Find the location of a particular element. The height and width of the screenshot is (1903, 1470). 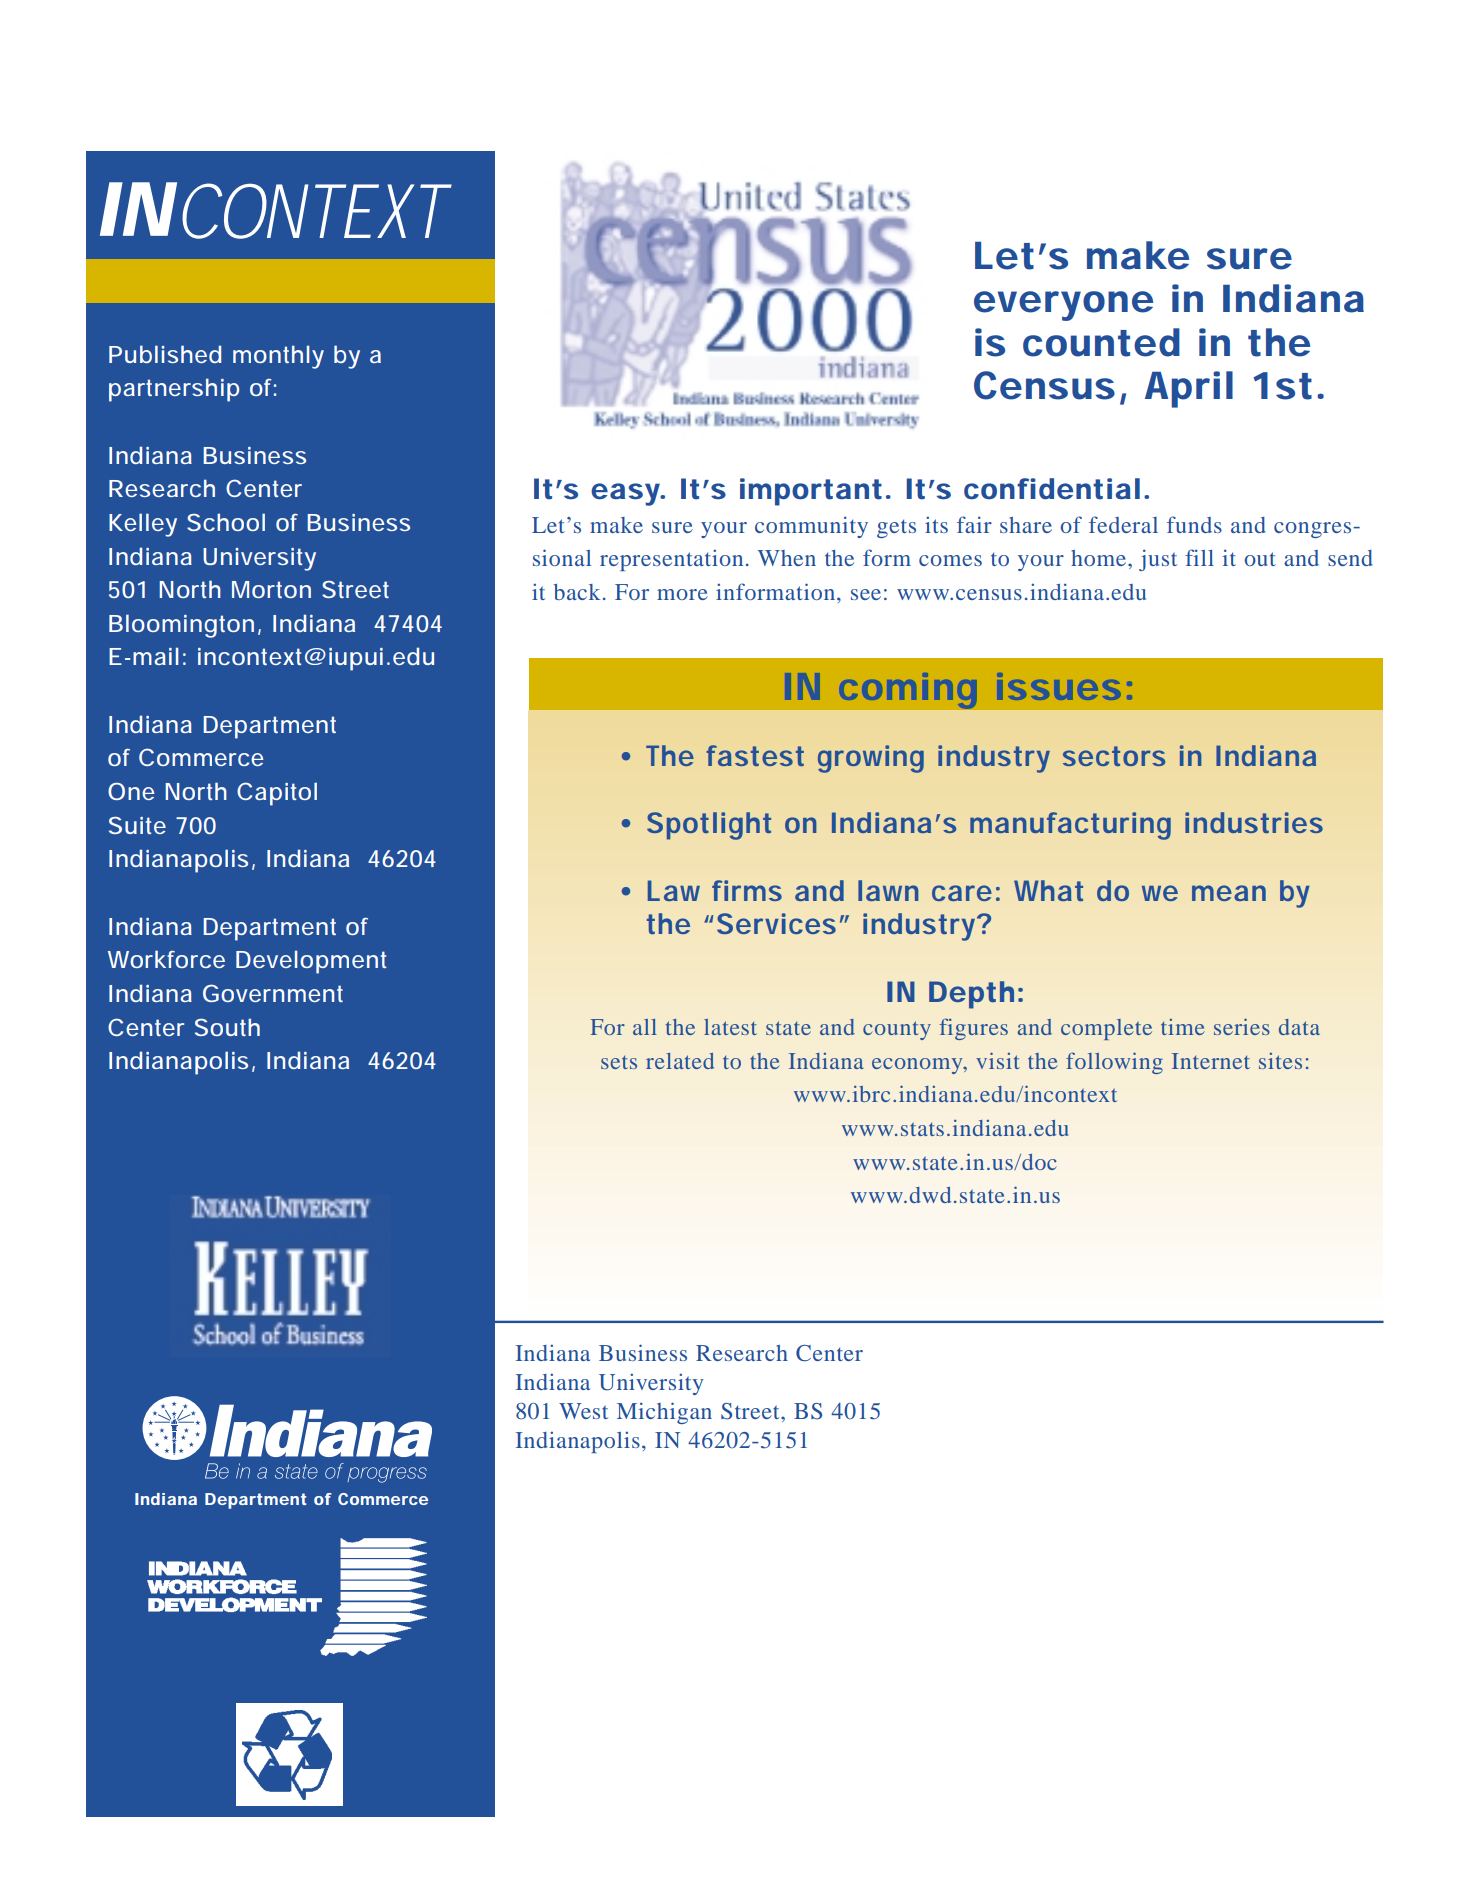

fastest is located at coordinates (755, 755).
